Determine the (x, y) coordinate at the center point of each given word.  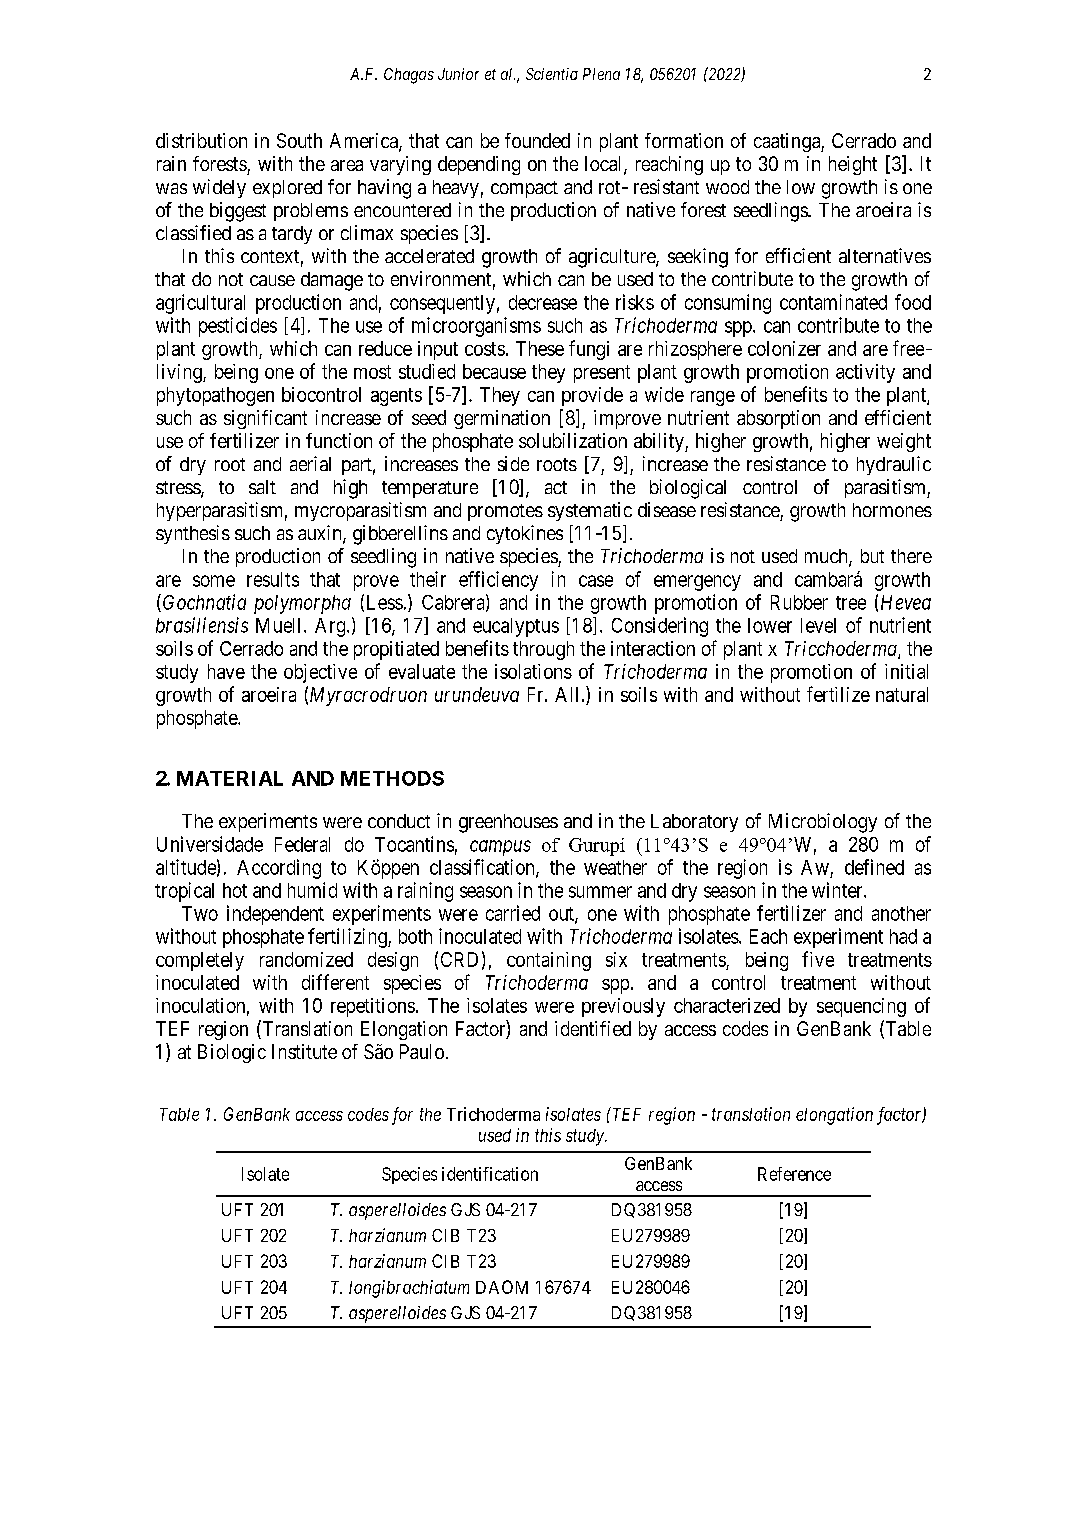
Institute (304, 1051)
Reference (794, 1174)
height (853, 165)
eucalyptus (516, 627)
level (818, 625)
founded (537, 140)
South (299, 140)
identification (490, 1174)
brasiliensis (202, 625)
